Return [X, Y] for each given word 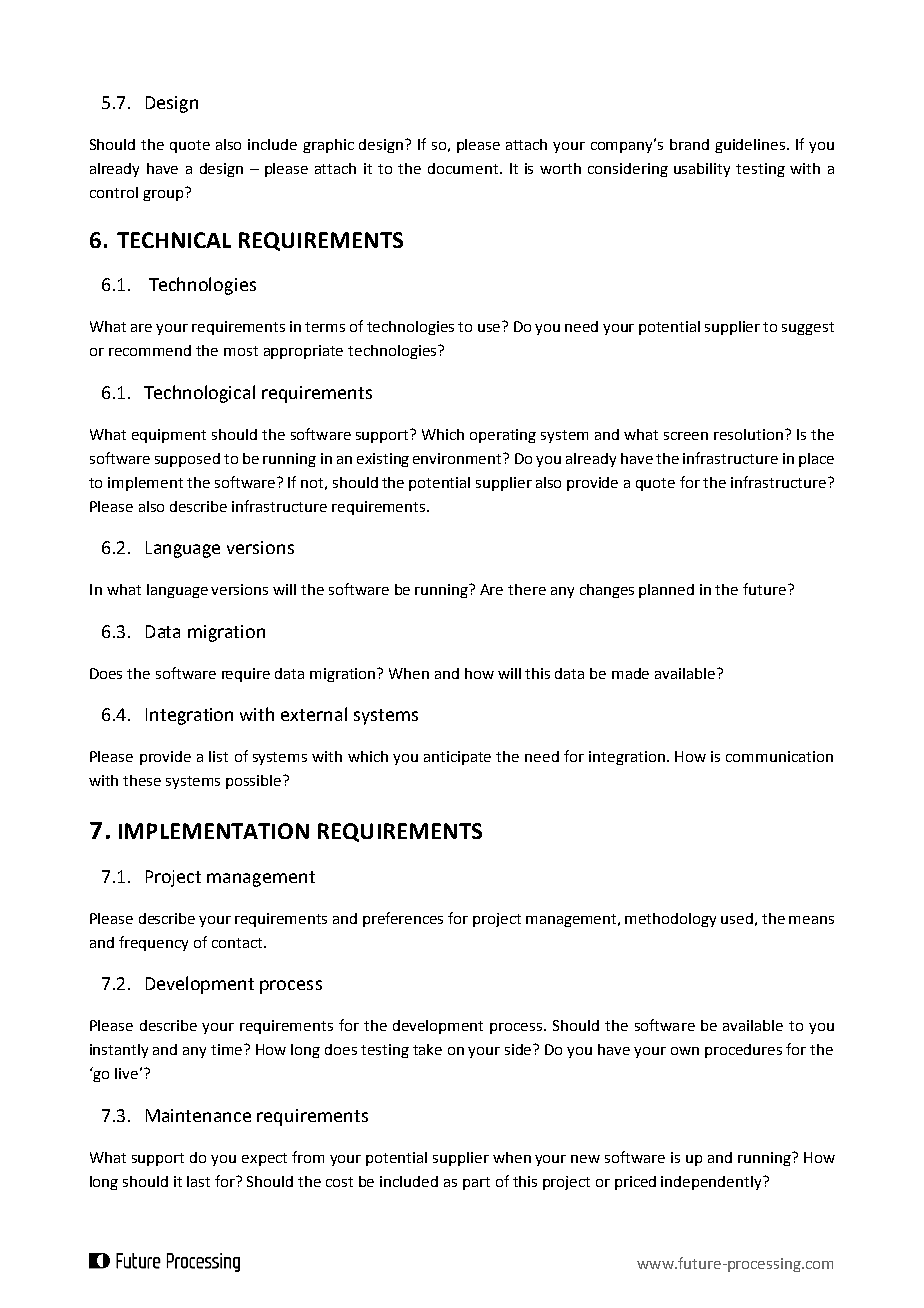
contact [238, 943]
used [737, 918]
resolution [750, 434]
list [218, 756]
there [527, 589]
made [630, 673]
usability [702, 170]
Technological [199, 394]
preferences [403, 919]
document [464, 168]
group [164, 194]
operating [503, 436]
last [198, 1181]
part [476, 1183]
